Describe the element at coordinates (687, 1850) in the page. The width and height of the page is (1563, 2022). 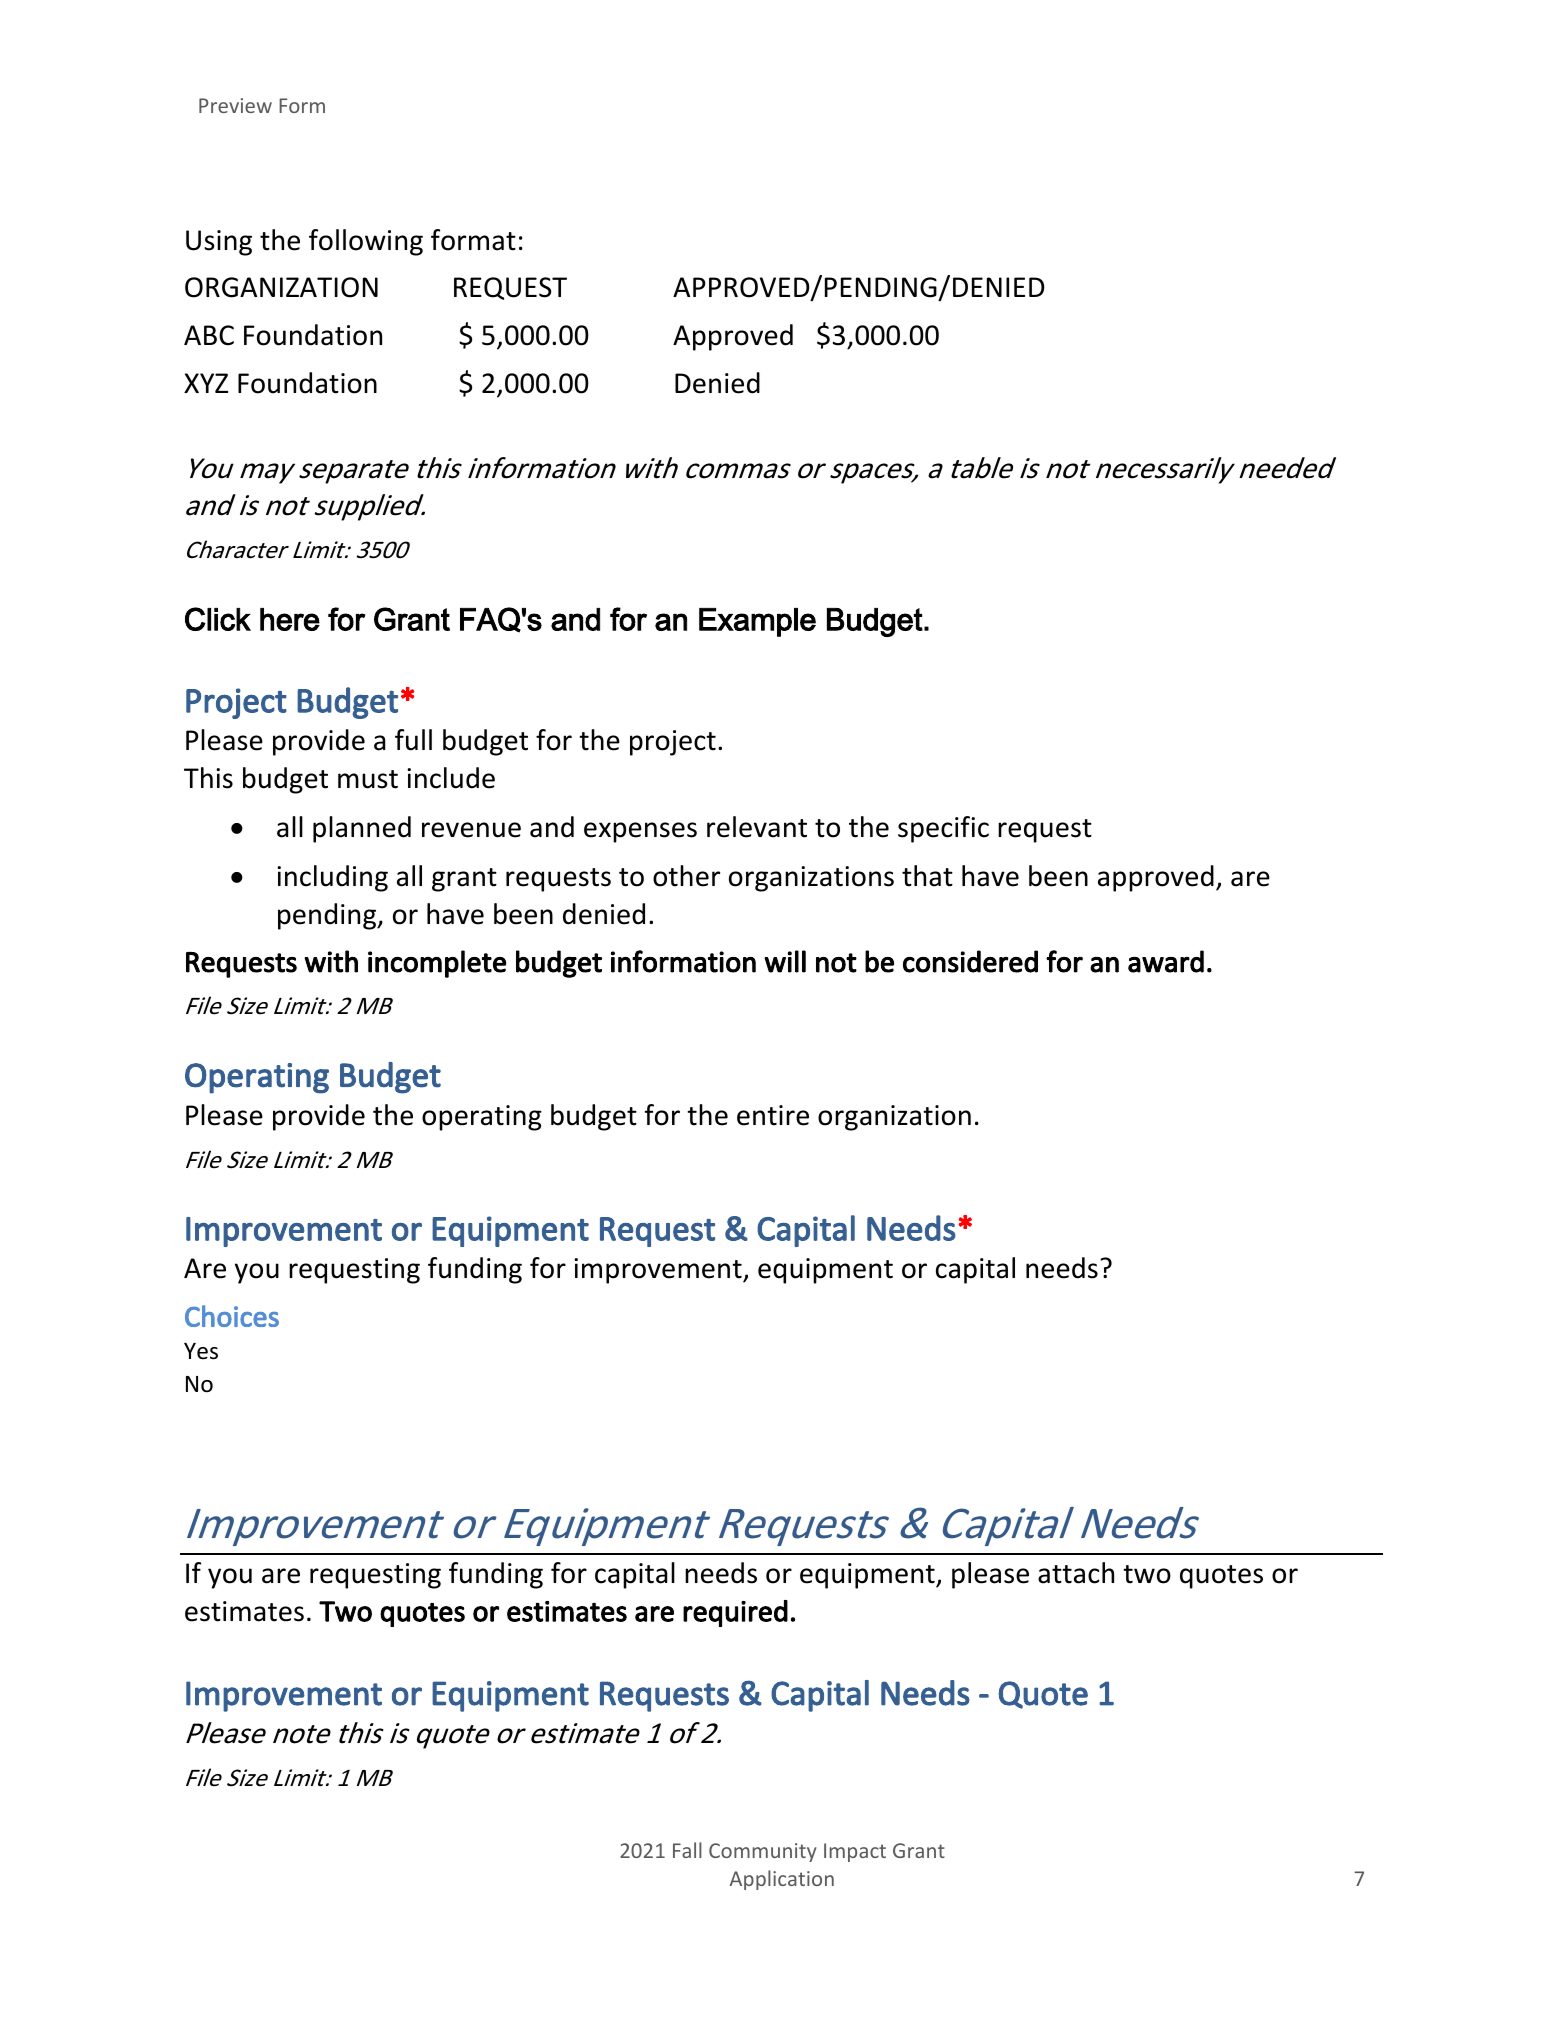
I see `Fall` at that location.
